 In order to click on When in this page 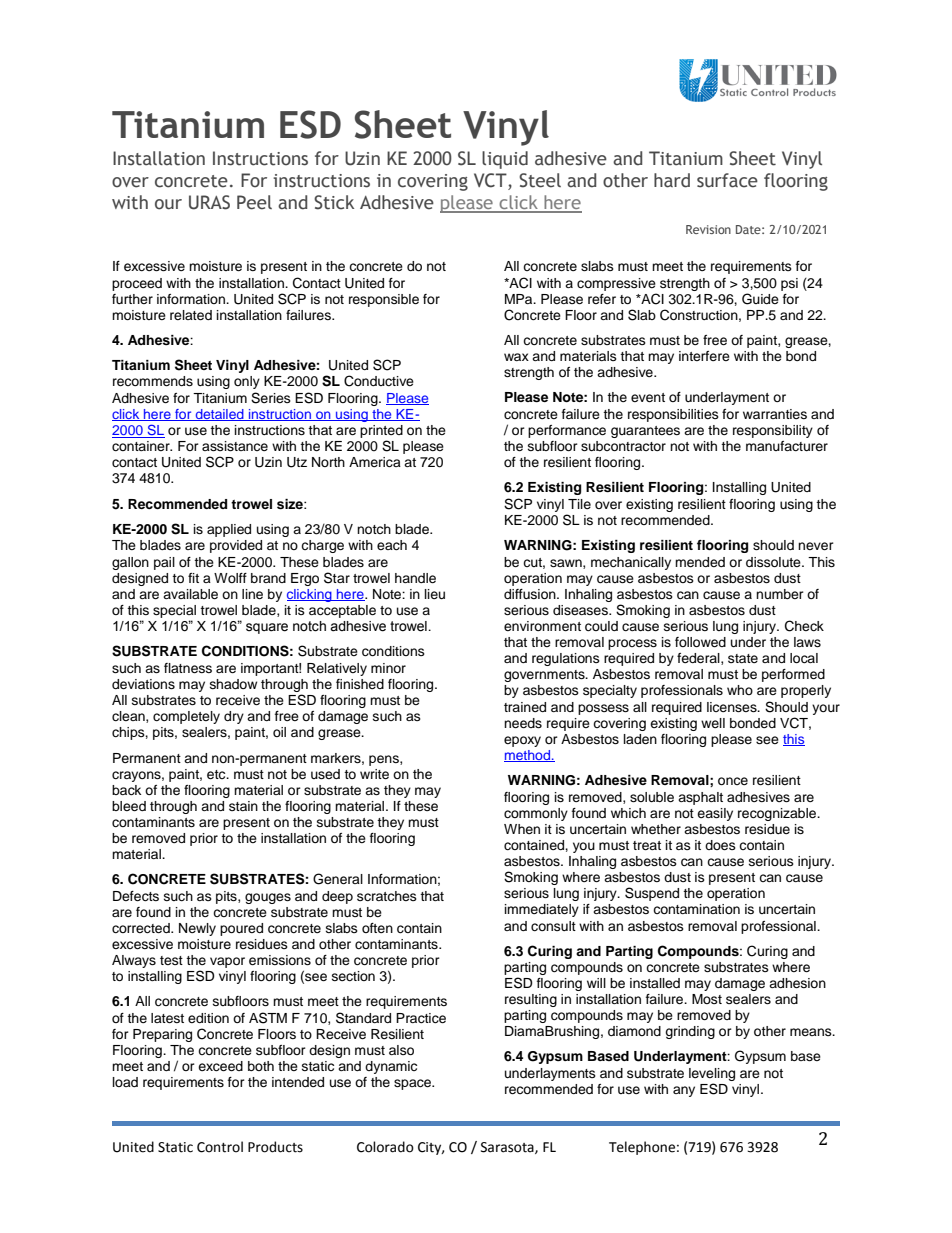, I will do `click(522, 829)`.
